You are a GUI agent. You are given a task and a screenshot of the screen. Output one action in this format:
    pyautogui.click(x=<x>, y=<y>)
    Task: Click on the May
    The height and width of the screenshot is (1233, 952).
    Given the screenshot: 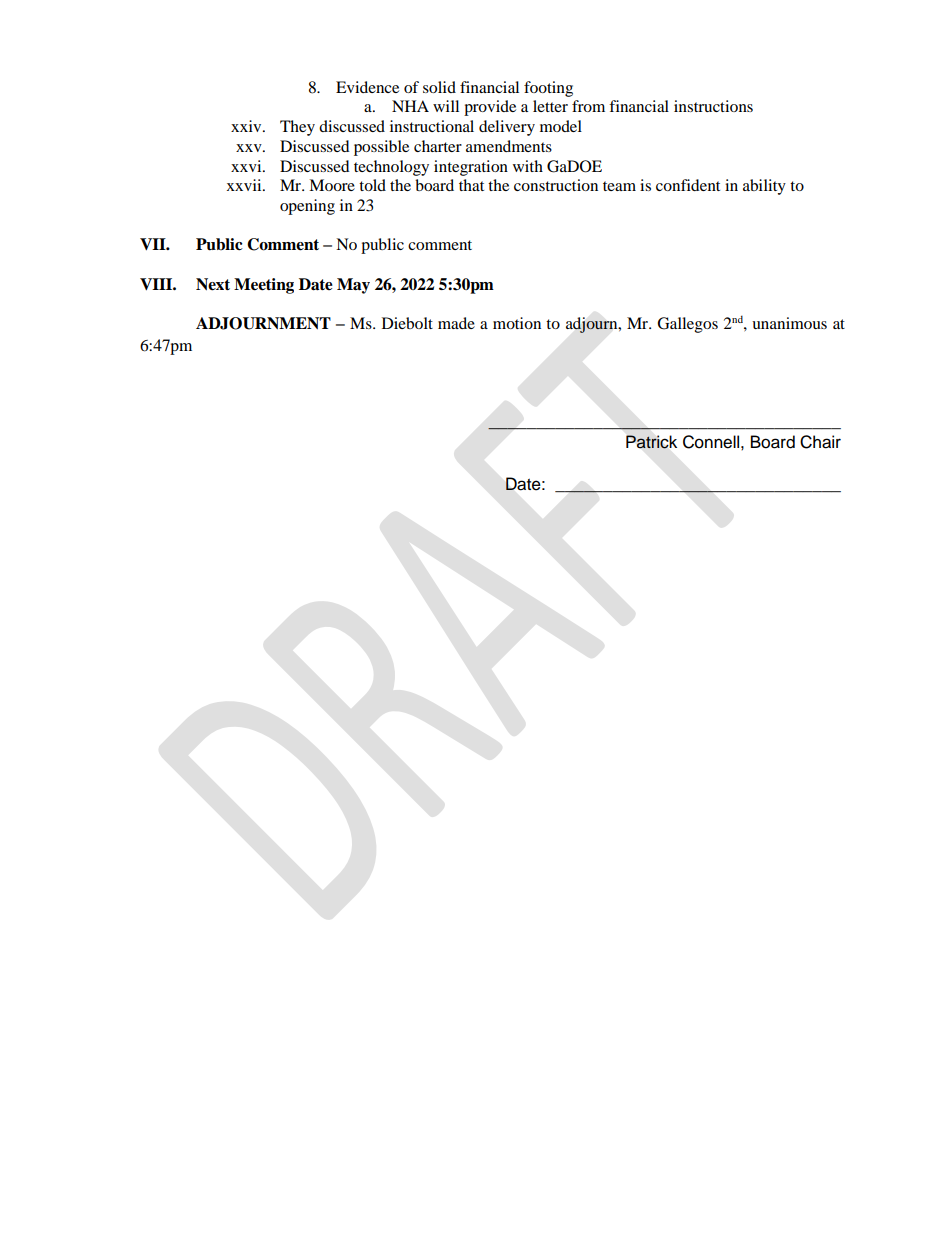 What is the action you would take?
    pyautogui.click(x=353, y=286)
